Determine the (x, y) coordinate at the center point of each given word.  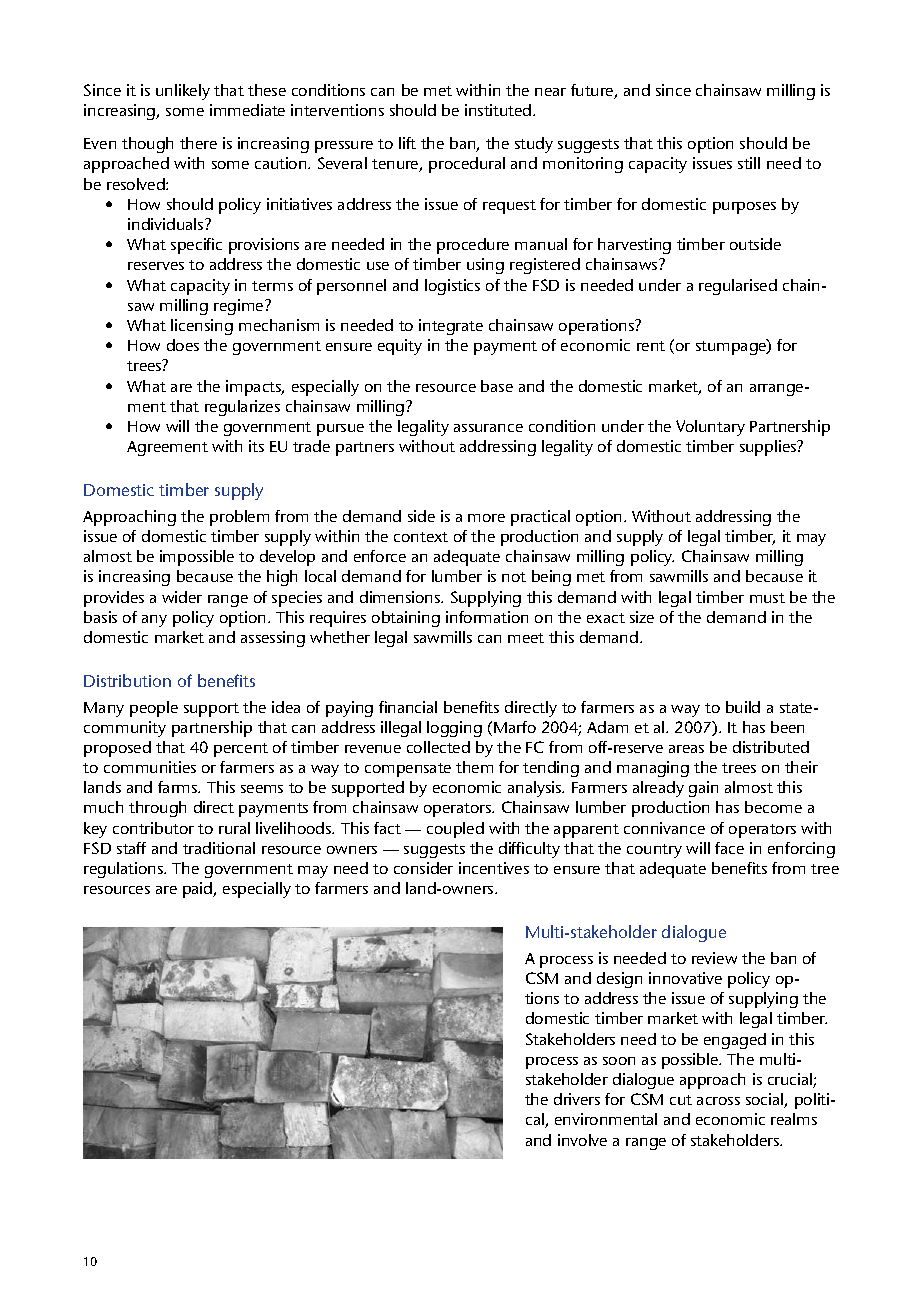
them (474, 767)
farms (179, 787)
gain (703, 789)
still (749, 163)
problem (239, 518)
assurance (488, 428)
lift (407, 143)
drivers (577, 1099)
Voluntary (710, 428)
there (198, 143)
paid (199, 890)
